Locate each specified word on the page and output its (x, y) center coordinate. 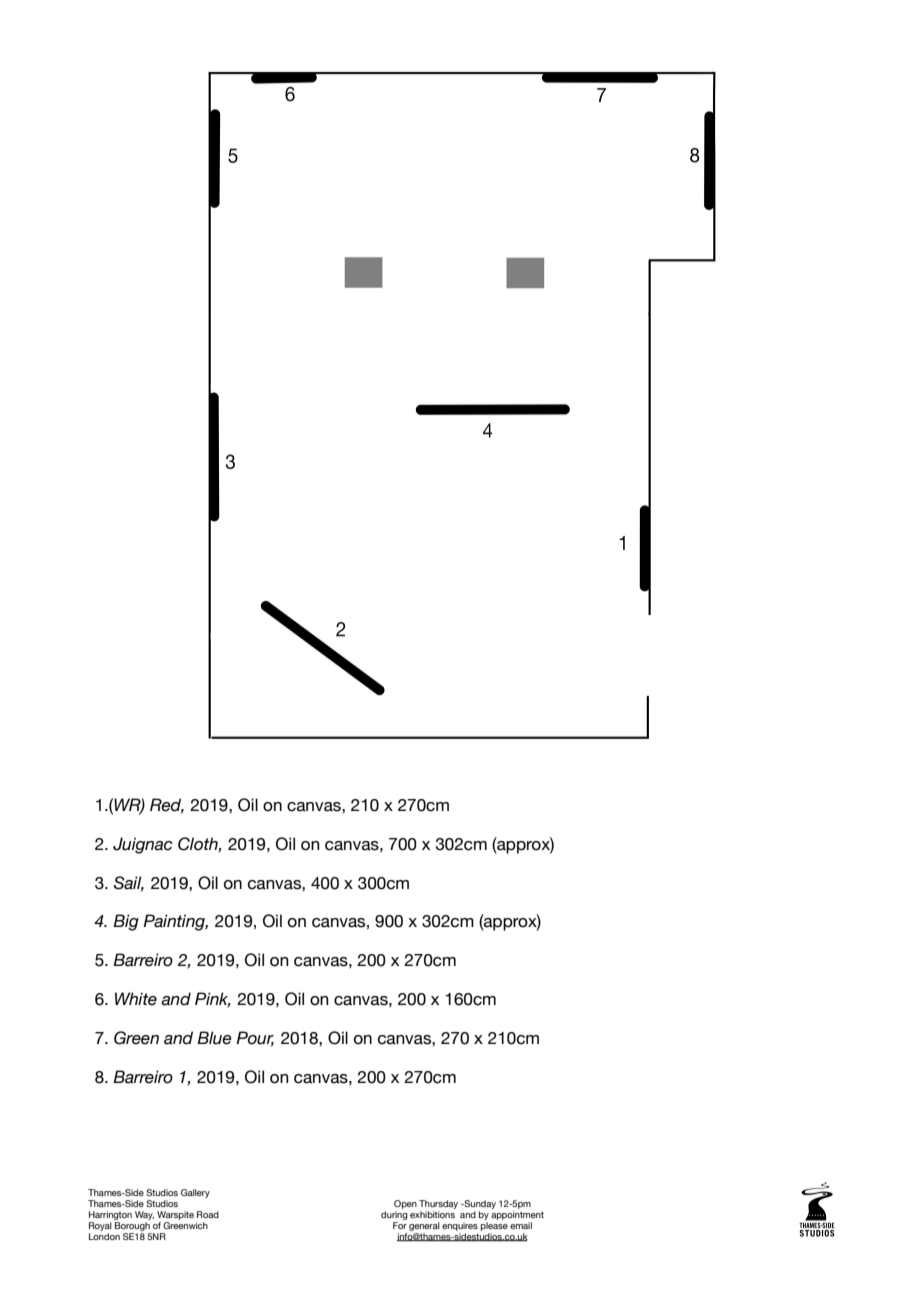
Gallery (195, 1193)
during (394, 1215)
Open (405, 1204)
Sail (128, 883)
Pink (213, 1000)
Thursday (438, 1204)
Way (144, 1215)
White (136, 999)
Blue (214, 1038)
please (494, 1226)
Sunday (479, 1204)
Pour (255, 1039)
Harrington (110, 1215)
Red (167, 805)
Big (126, 922)
